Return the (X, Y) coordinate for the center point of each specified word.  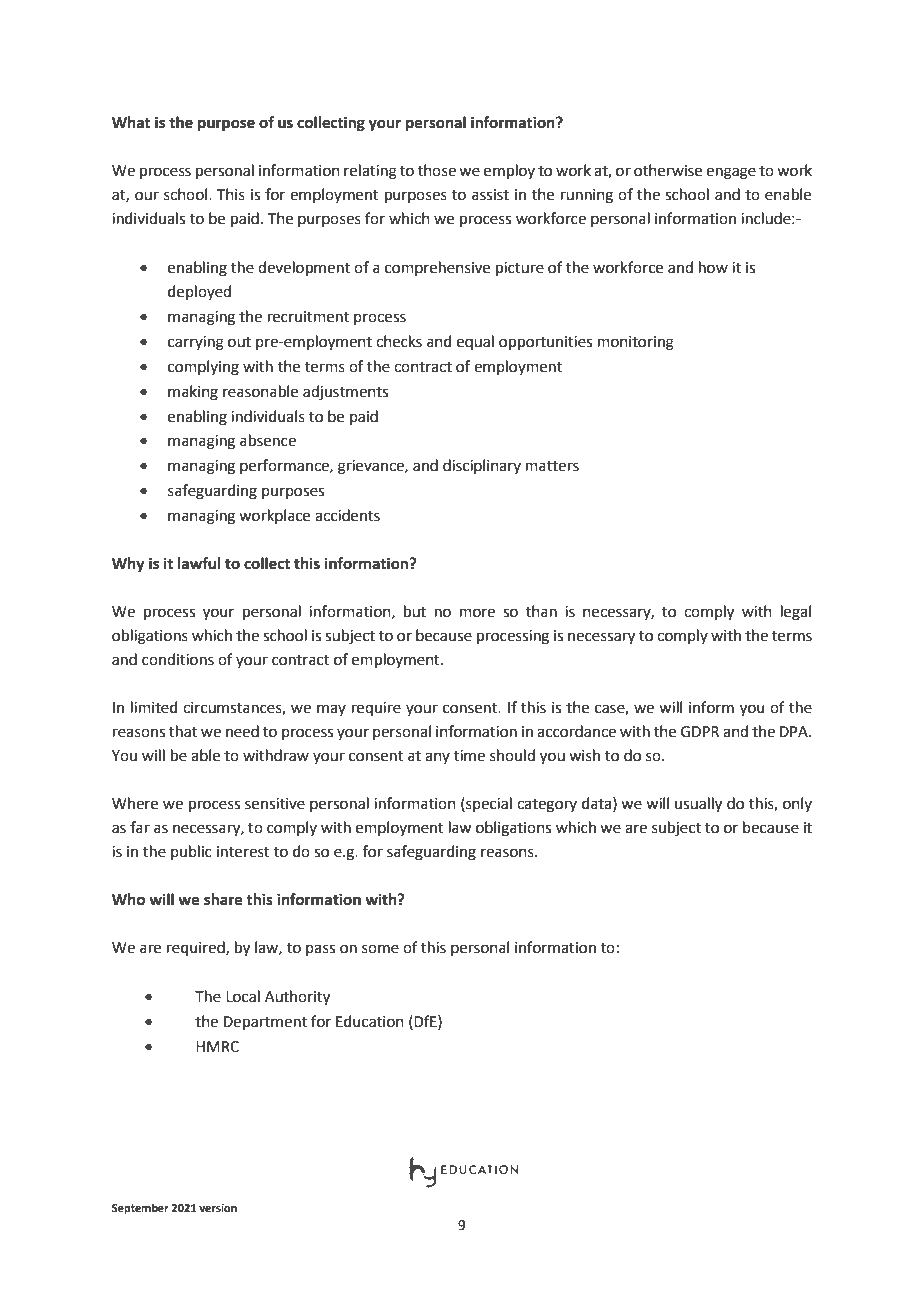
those (437, 170)
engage (731, 173)
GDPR (700, 732)
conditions (178, 659)
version (218, 1208)
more (477, 613)
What (131, 122)
